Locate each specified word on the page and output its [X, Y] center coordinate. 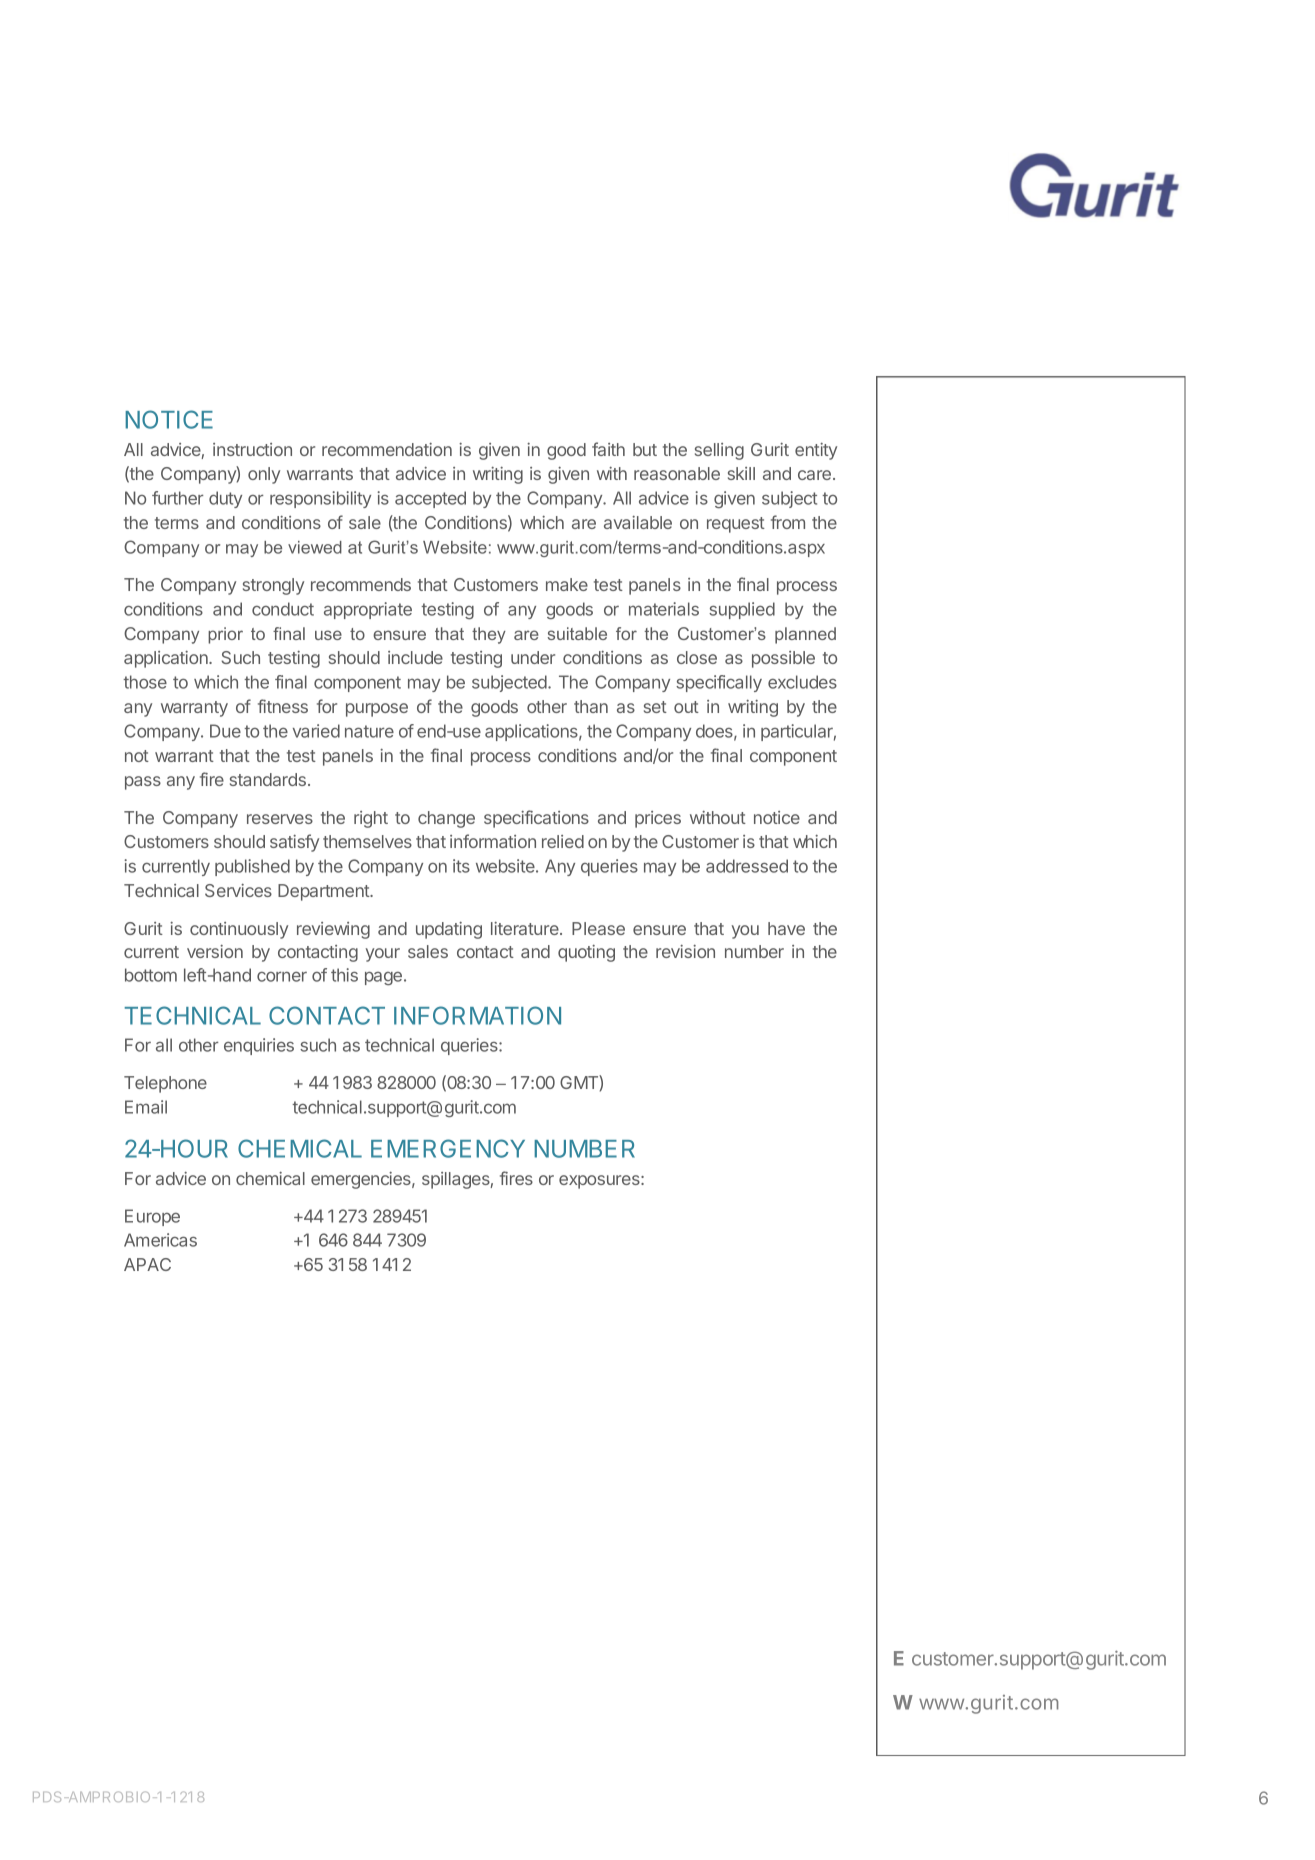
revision [685, 951]
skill [741, 473]
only [264, 475]
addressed [747, 866]
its [461, 866]
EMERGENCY [448, 1148]
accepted [430, 499]
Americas [160, 1240]
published [252, 867]
